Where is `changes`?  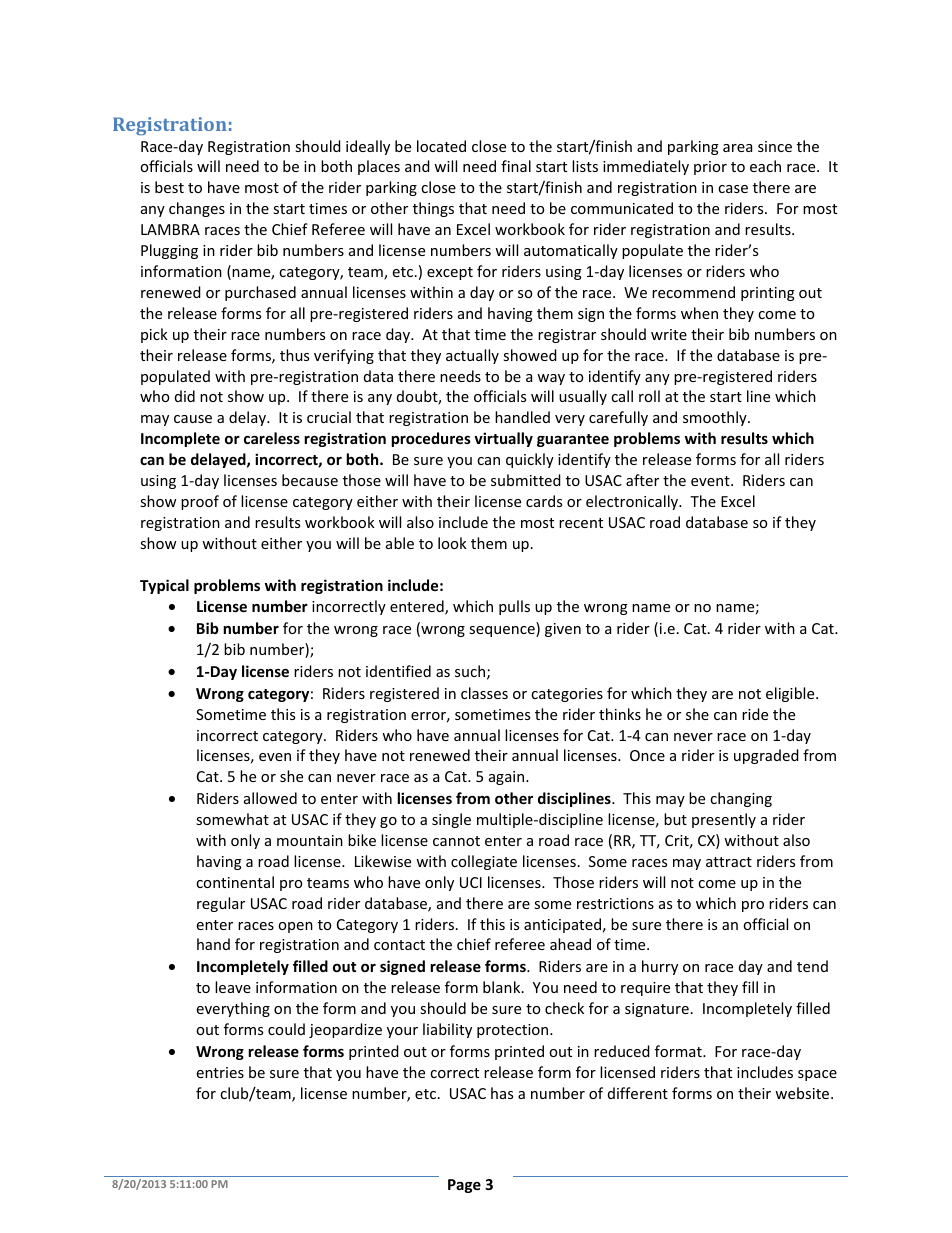
changes is located at coordinates (197, 209).
